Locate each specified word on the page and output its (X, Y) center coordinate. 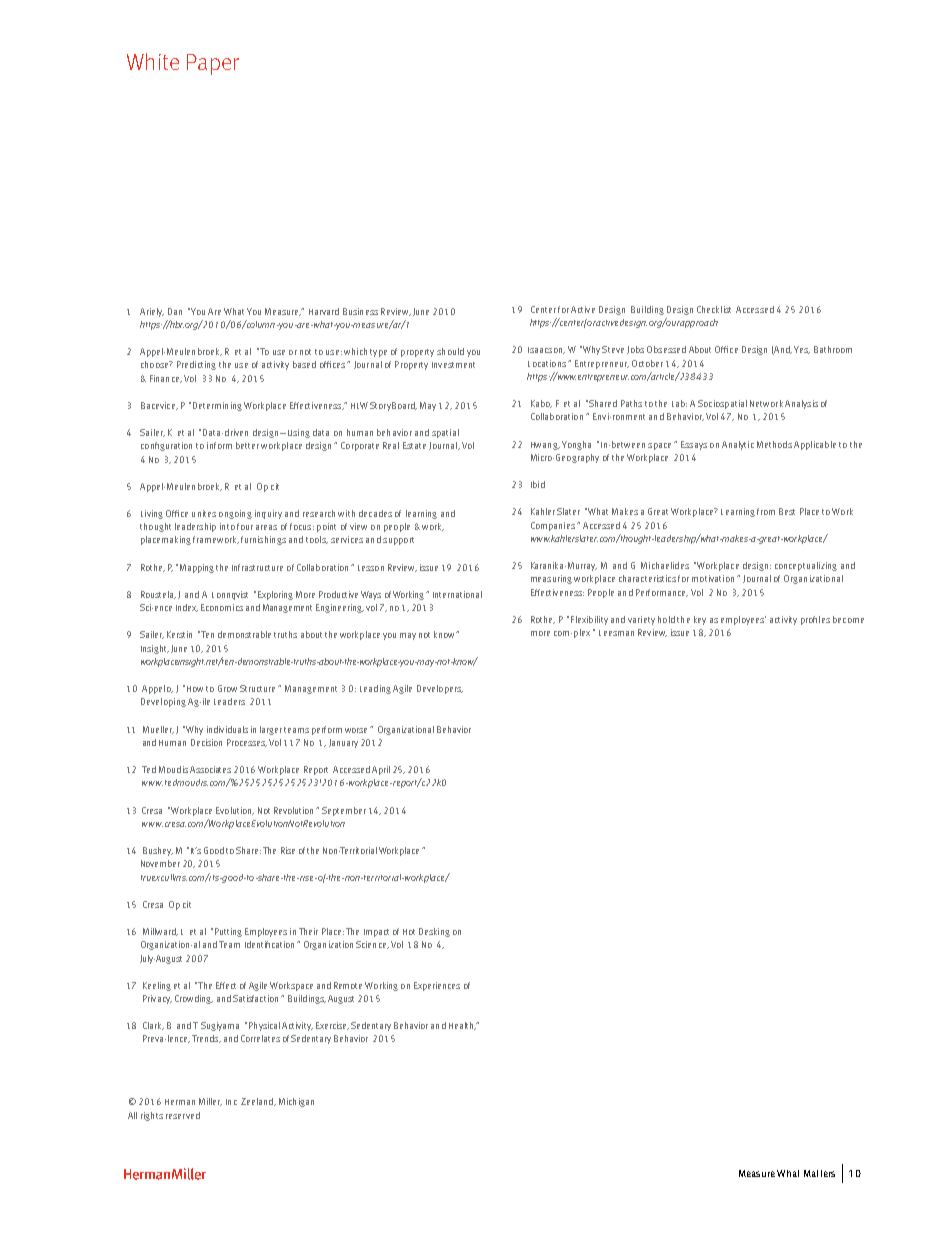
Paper (213, 64)
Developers (440, 689)
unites (204, 513)
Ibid (538, 484)
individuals (227, 729)
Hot (409, 932)
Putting (227, 932)
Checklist (714, 309)
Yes (802, 350)
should (450, 351)
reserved (183, 1115)
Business (360, 311)
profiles (815, 620)
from (766, 511)
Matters (819, 1173)
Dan (175, 311)
